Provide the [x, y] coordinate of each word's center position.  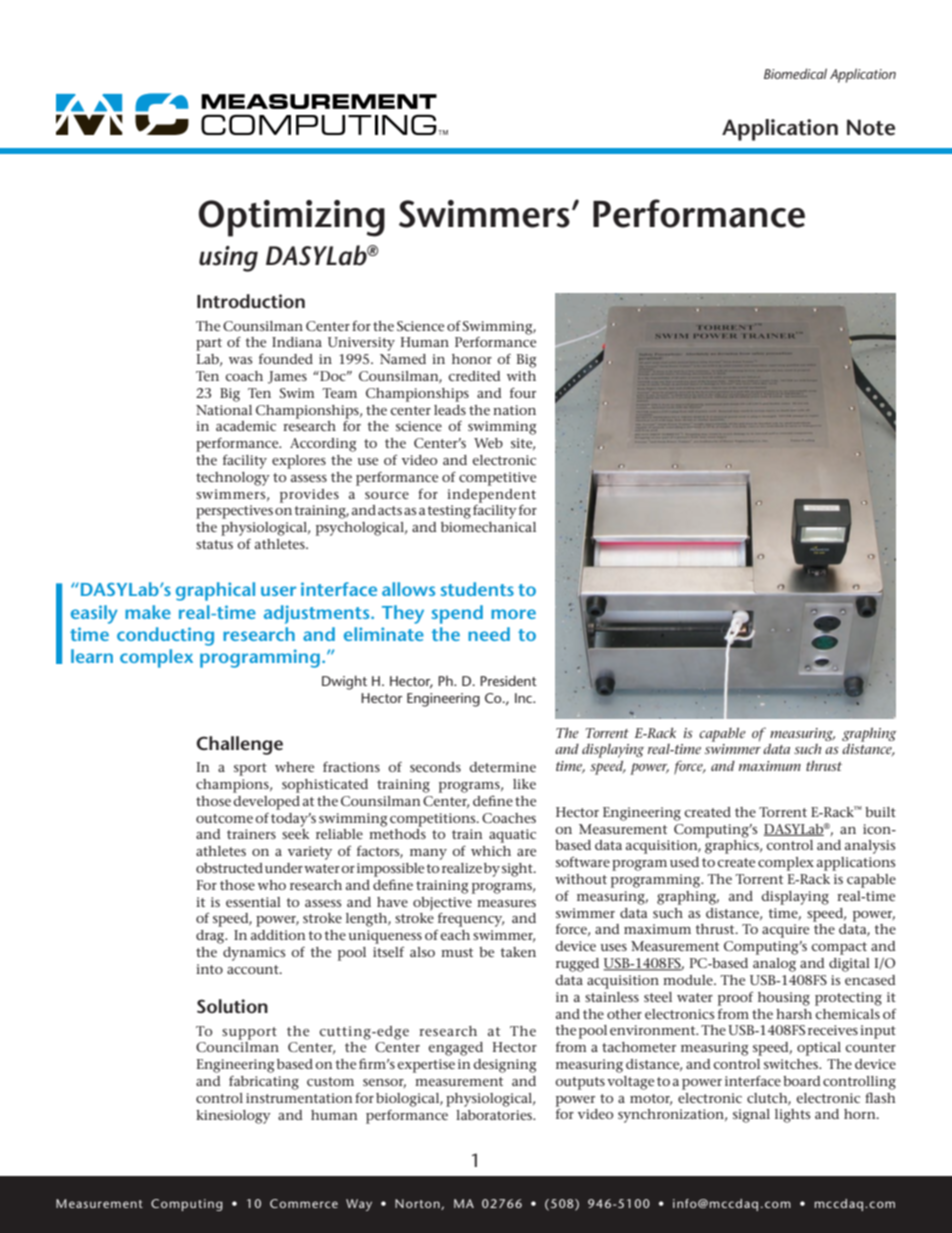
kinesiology [233, 1117]
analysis [870, 847]
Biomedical [795, 73]
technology [233, 479]
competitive [497, 479]
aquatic [512, 836]
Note [871, 127]
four [523, 392]
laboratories [495, 1115]
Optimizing [292, 218]
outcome [224, 818]
